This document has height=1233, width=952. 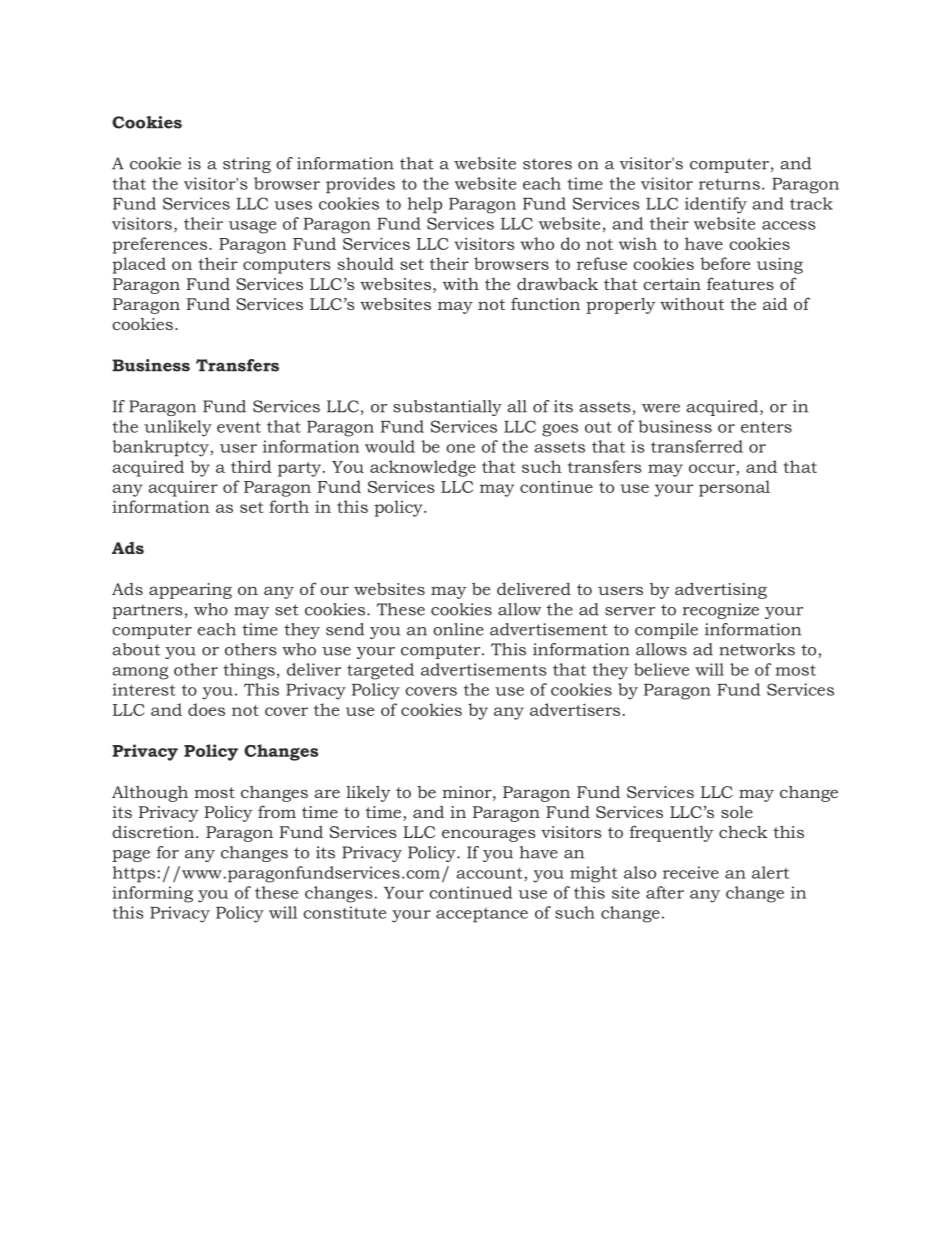 What do you see at coordinates (190, 591) in the document?
I see `appearing` at bounding box center [190, 591].
